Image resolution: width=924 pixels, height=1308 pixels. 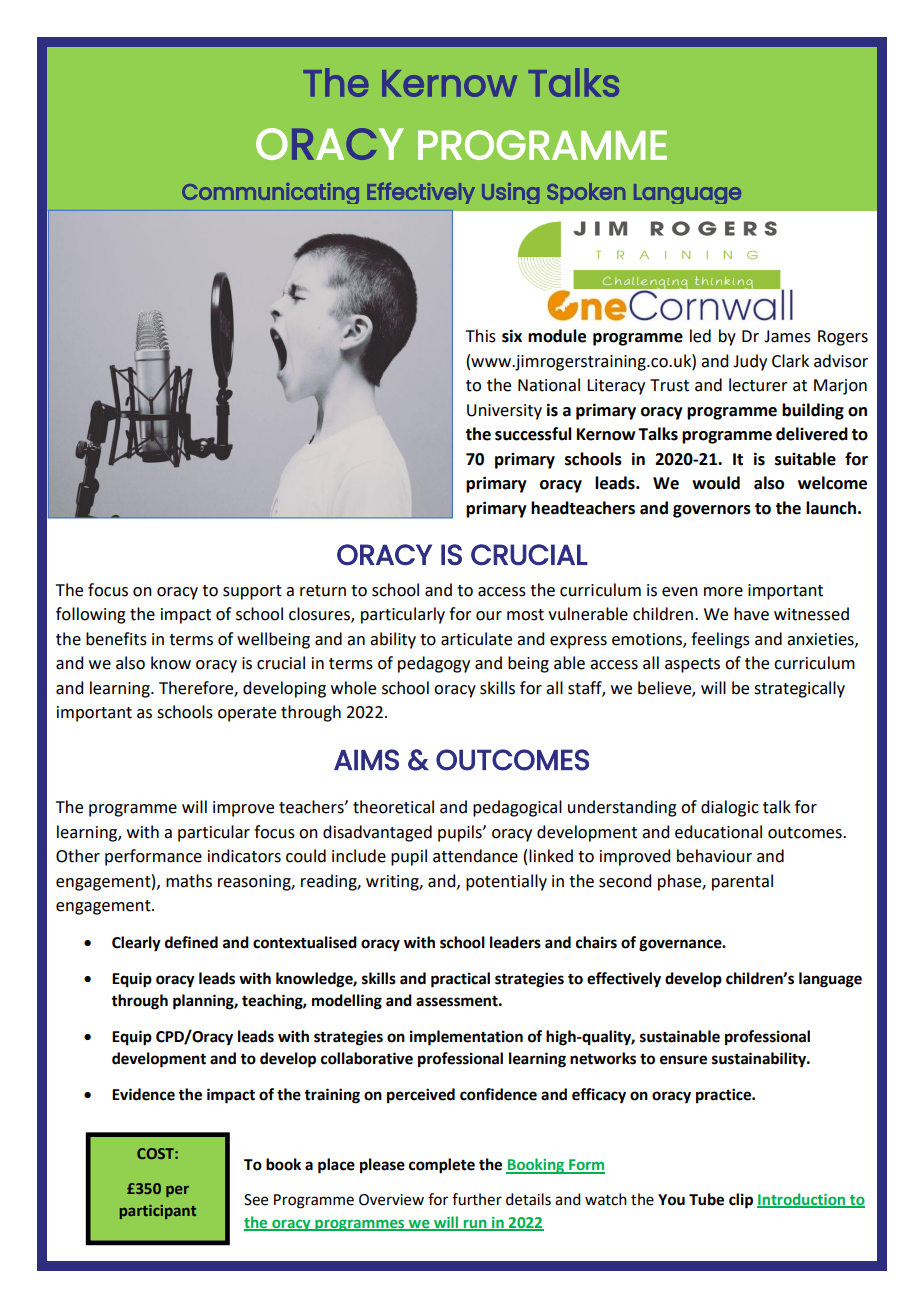 What do you see at coordinates (510, 193) in the image?
I see `Using` at bounding box center [510, 193].
